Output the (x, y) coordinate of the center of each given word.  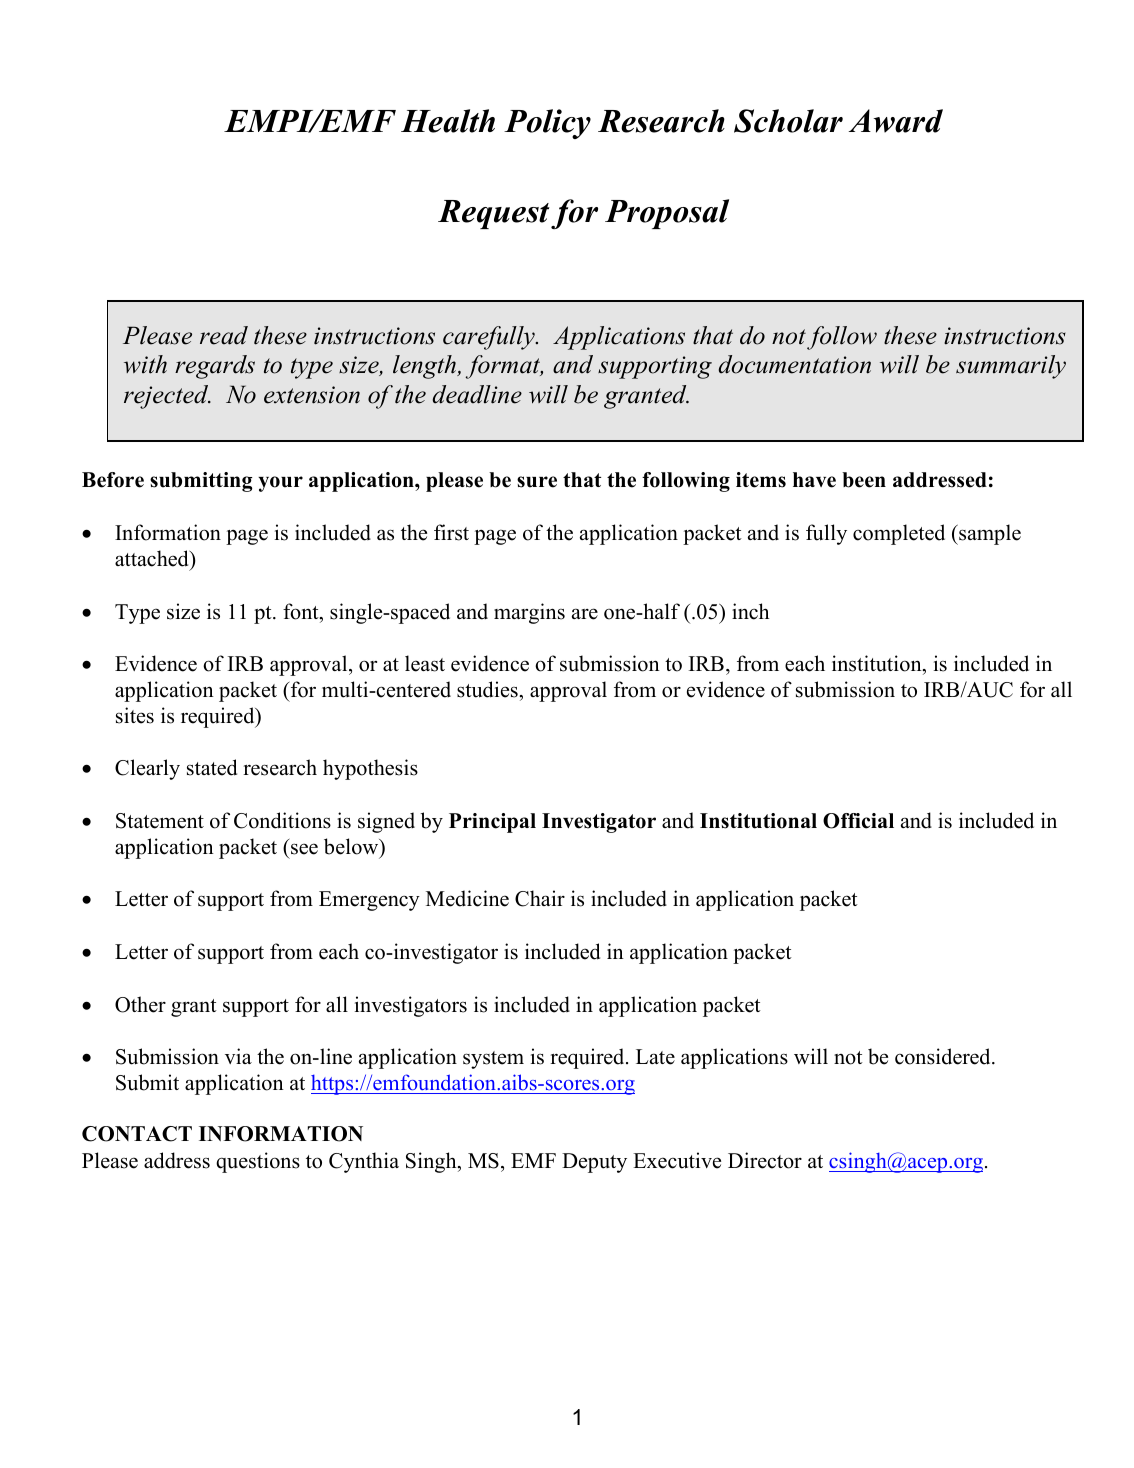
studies (488, 689)
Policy (547, 124)
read (224, 335)
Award (896, 121)
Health (448, 121)
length (426, 367)
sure (537, 482)
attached (153, 558)
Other (140, 1004)
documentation (795, 364)
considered (944, 1056)
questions (258, 1162)
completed (899, 534)
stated (212, 767)
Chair (540, 898)
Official (858, 821)
